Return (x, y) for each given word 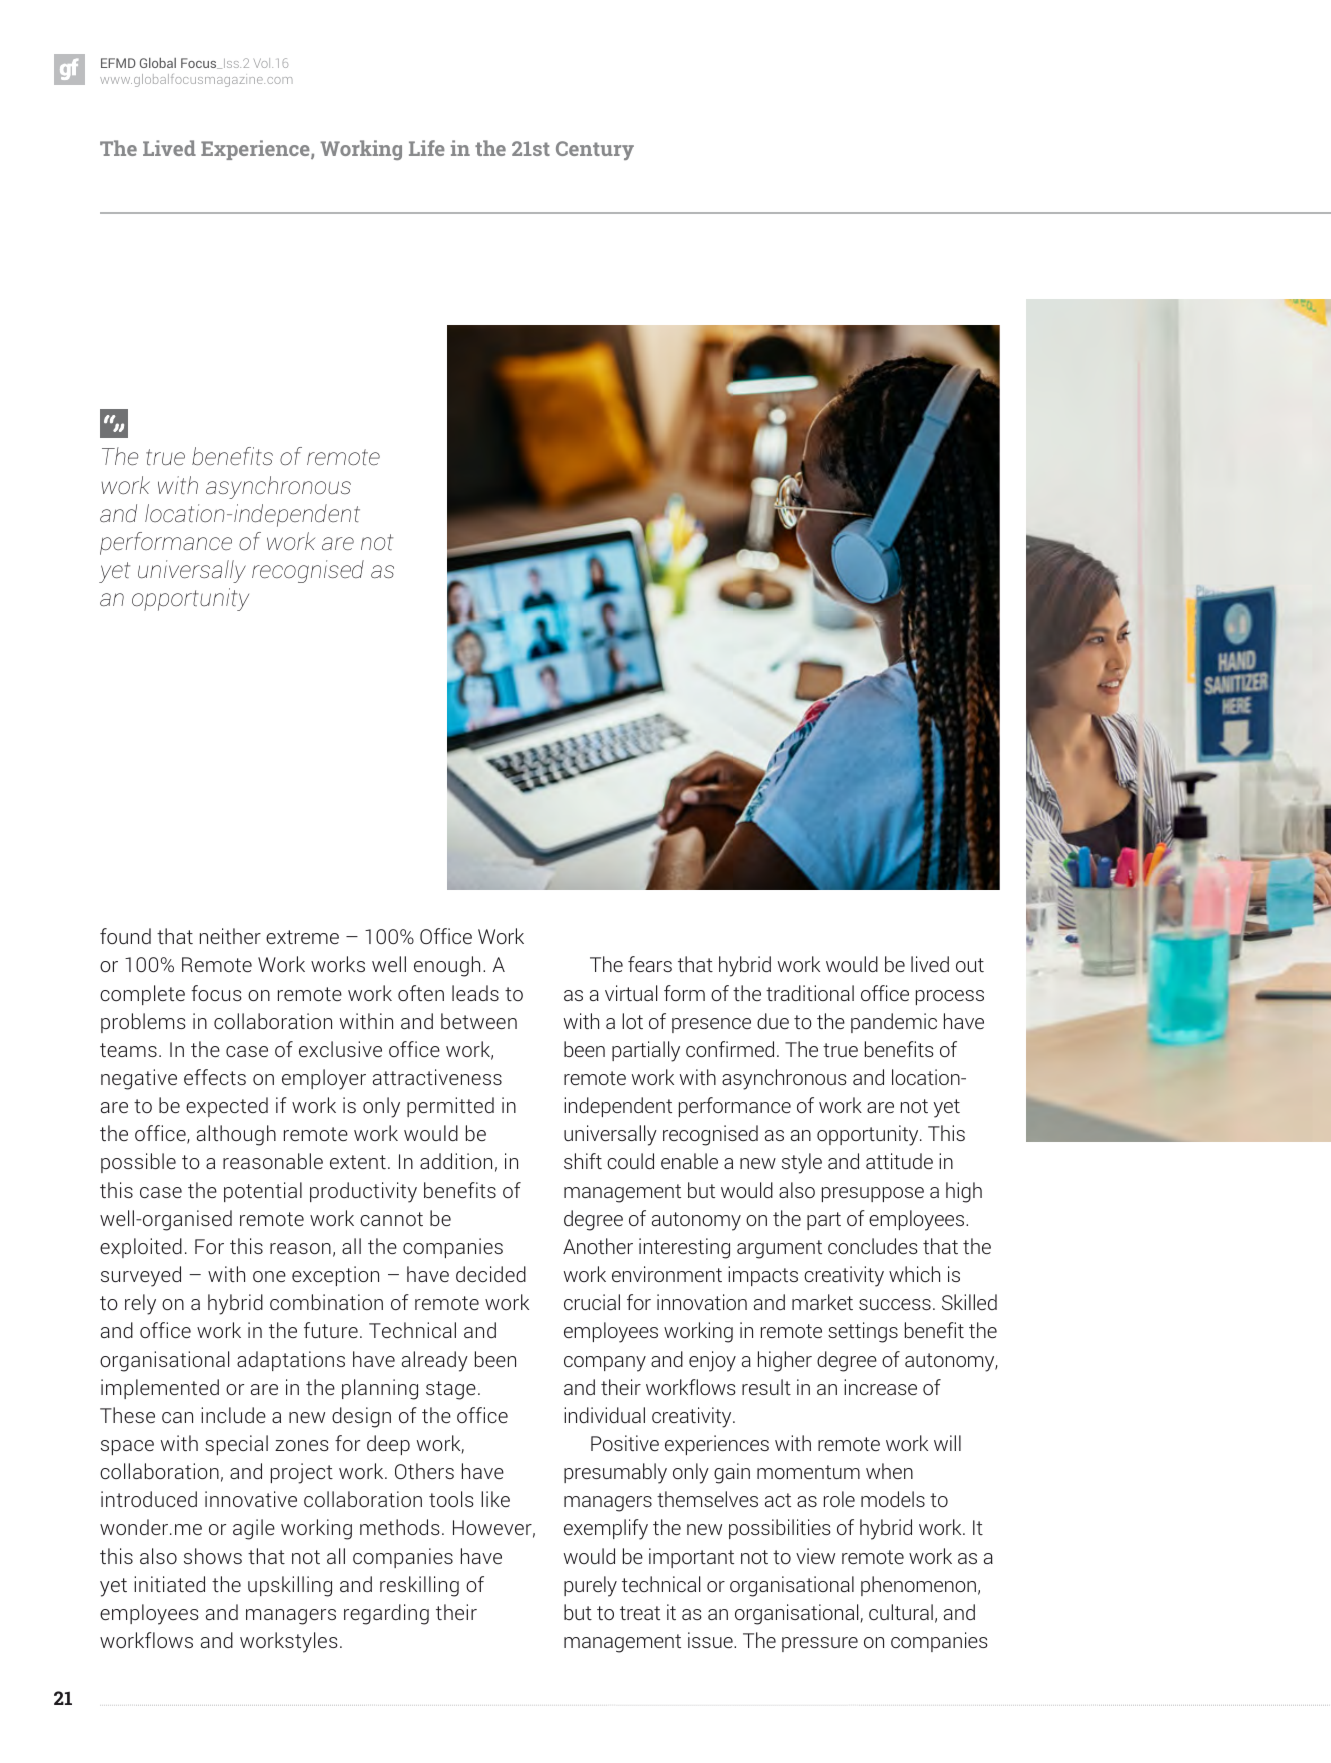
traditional (810, 993)
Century (595, 150)
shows (213, 1556)
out (970, 965)
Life (427, 148)
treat (640, 1613)
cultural (901, 1612)
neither (230, 936)
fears (650, 964)
